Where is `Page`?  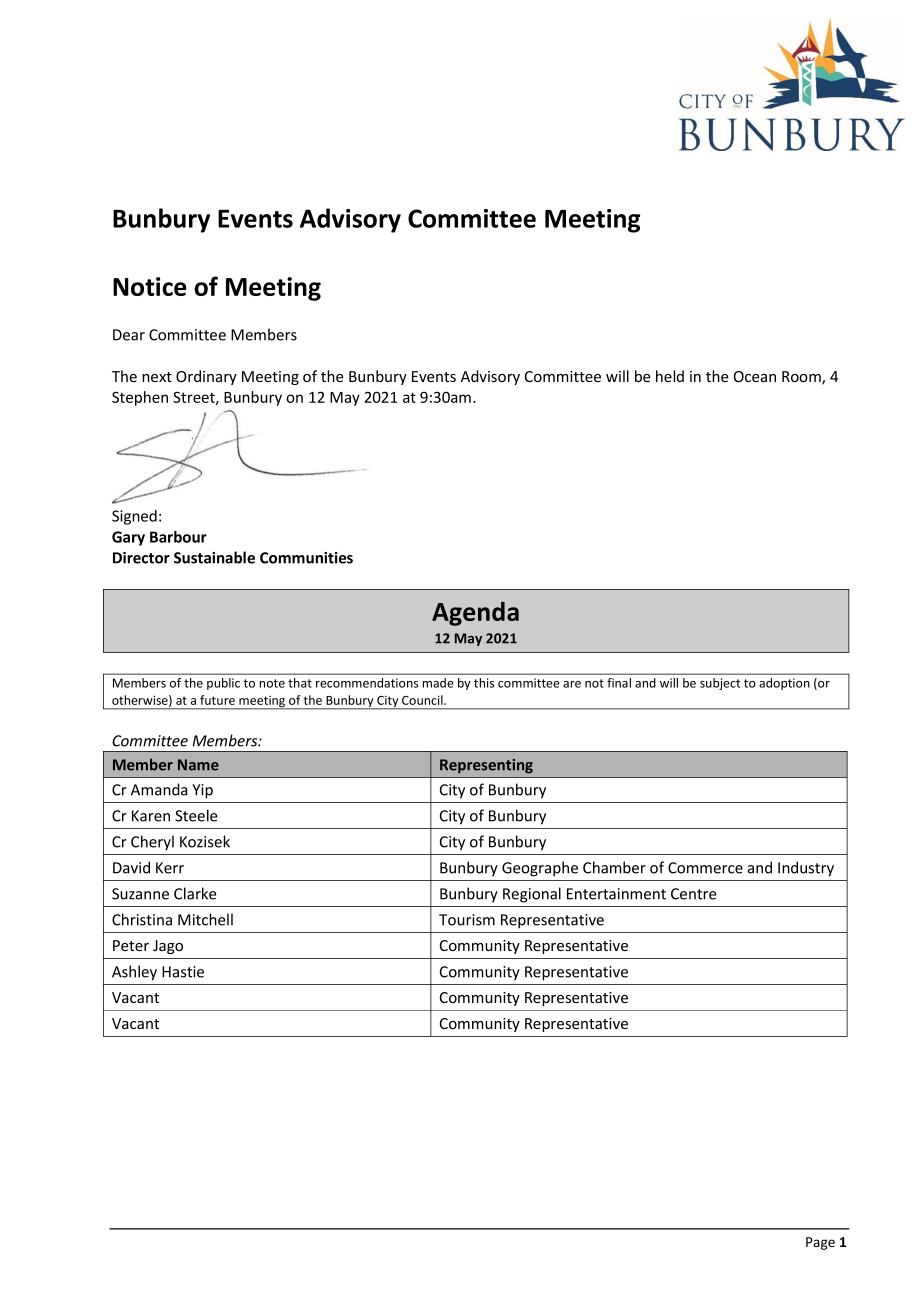
Page is located at coordinates (820, 1243).
